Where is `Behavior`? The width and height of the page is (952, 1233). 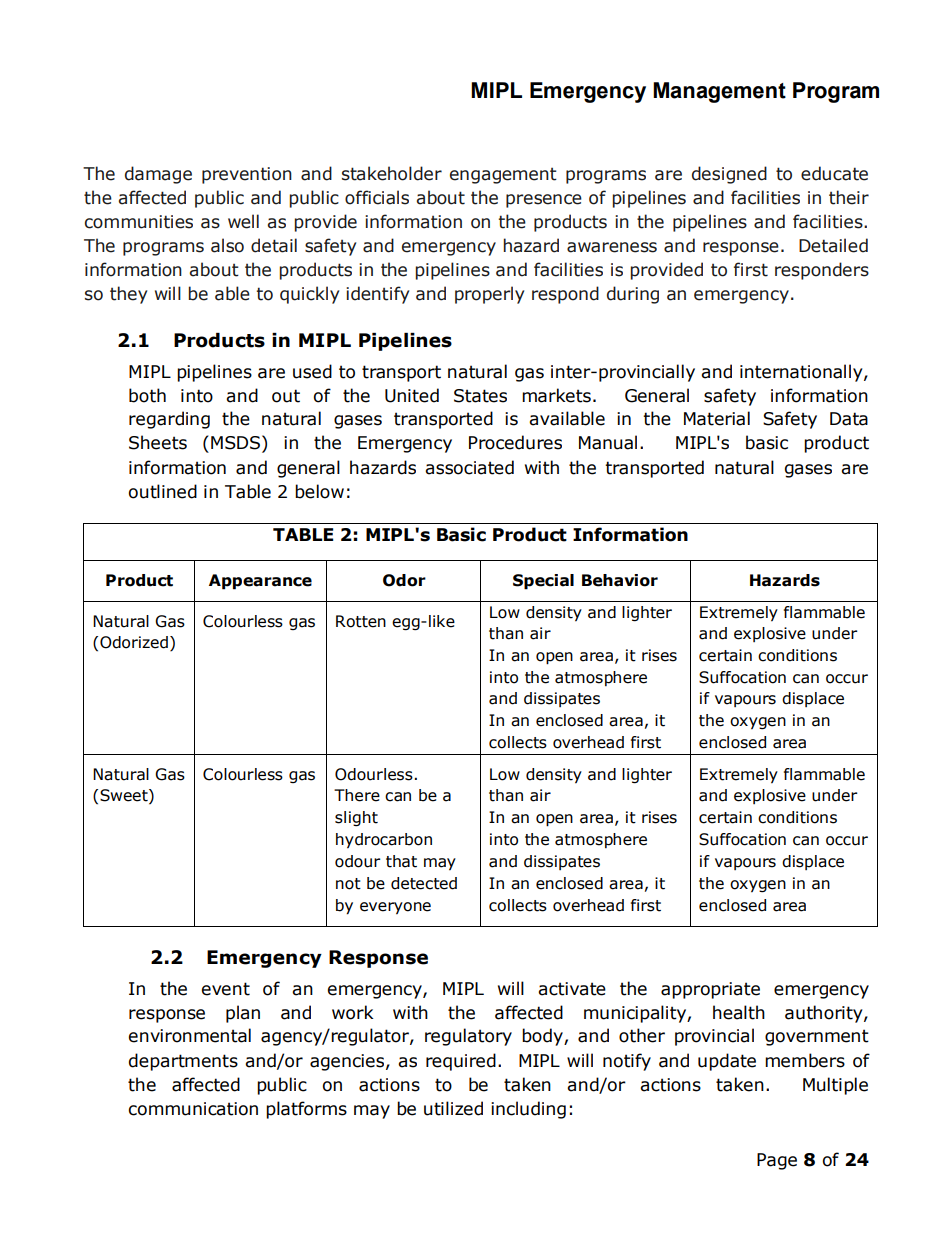 Behavior is located at coordinates (620, 580).
